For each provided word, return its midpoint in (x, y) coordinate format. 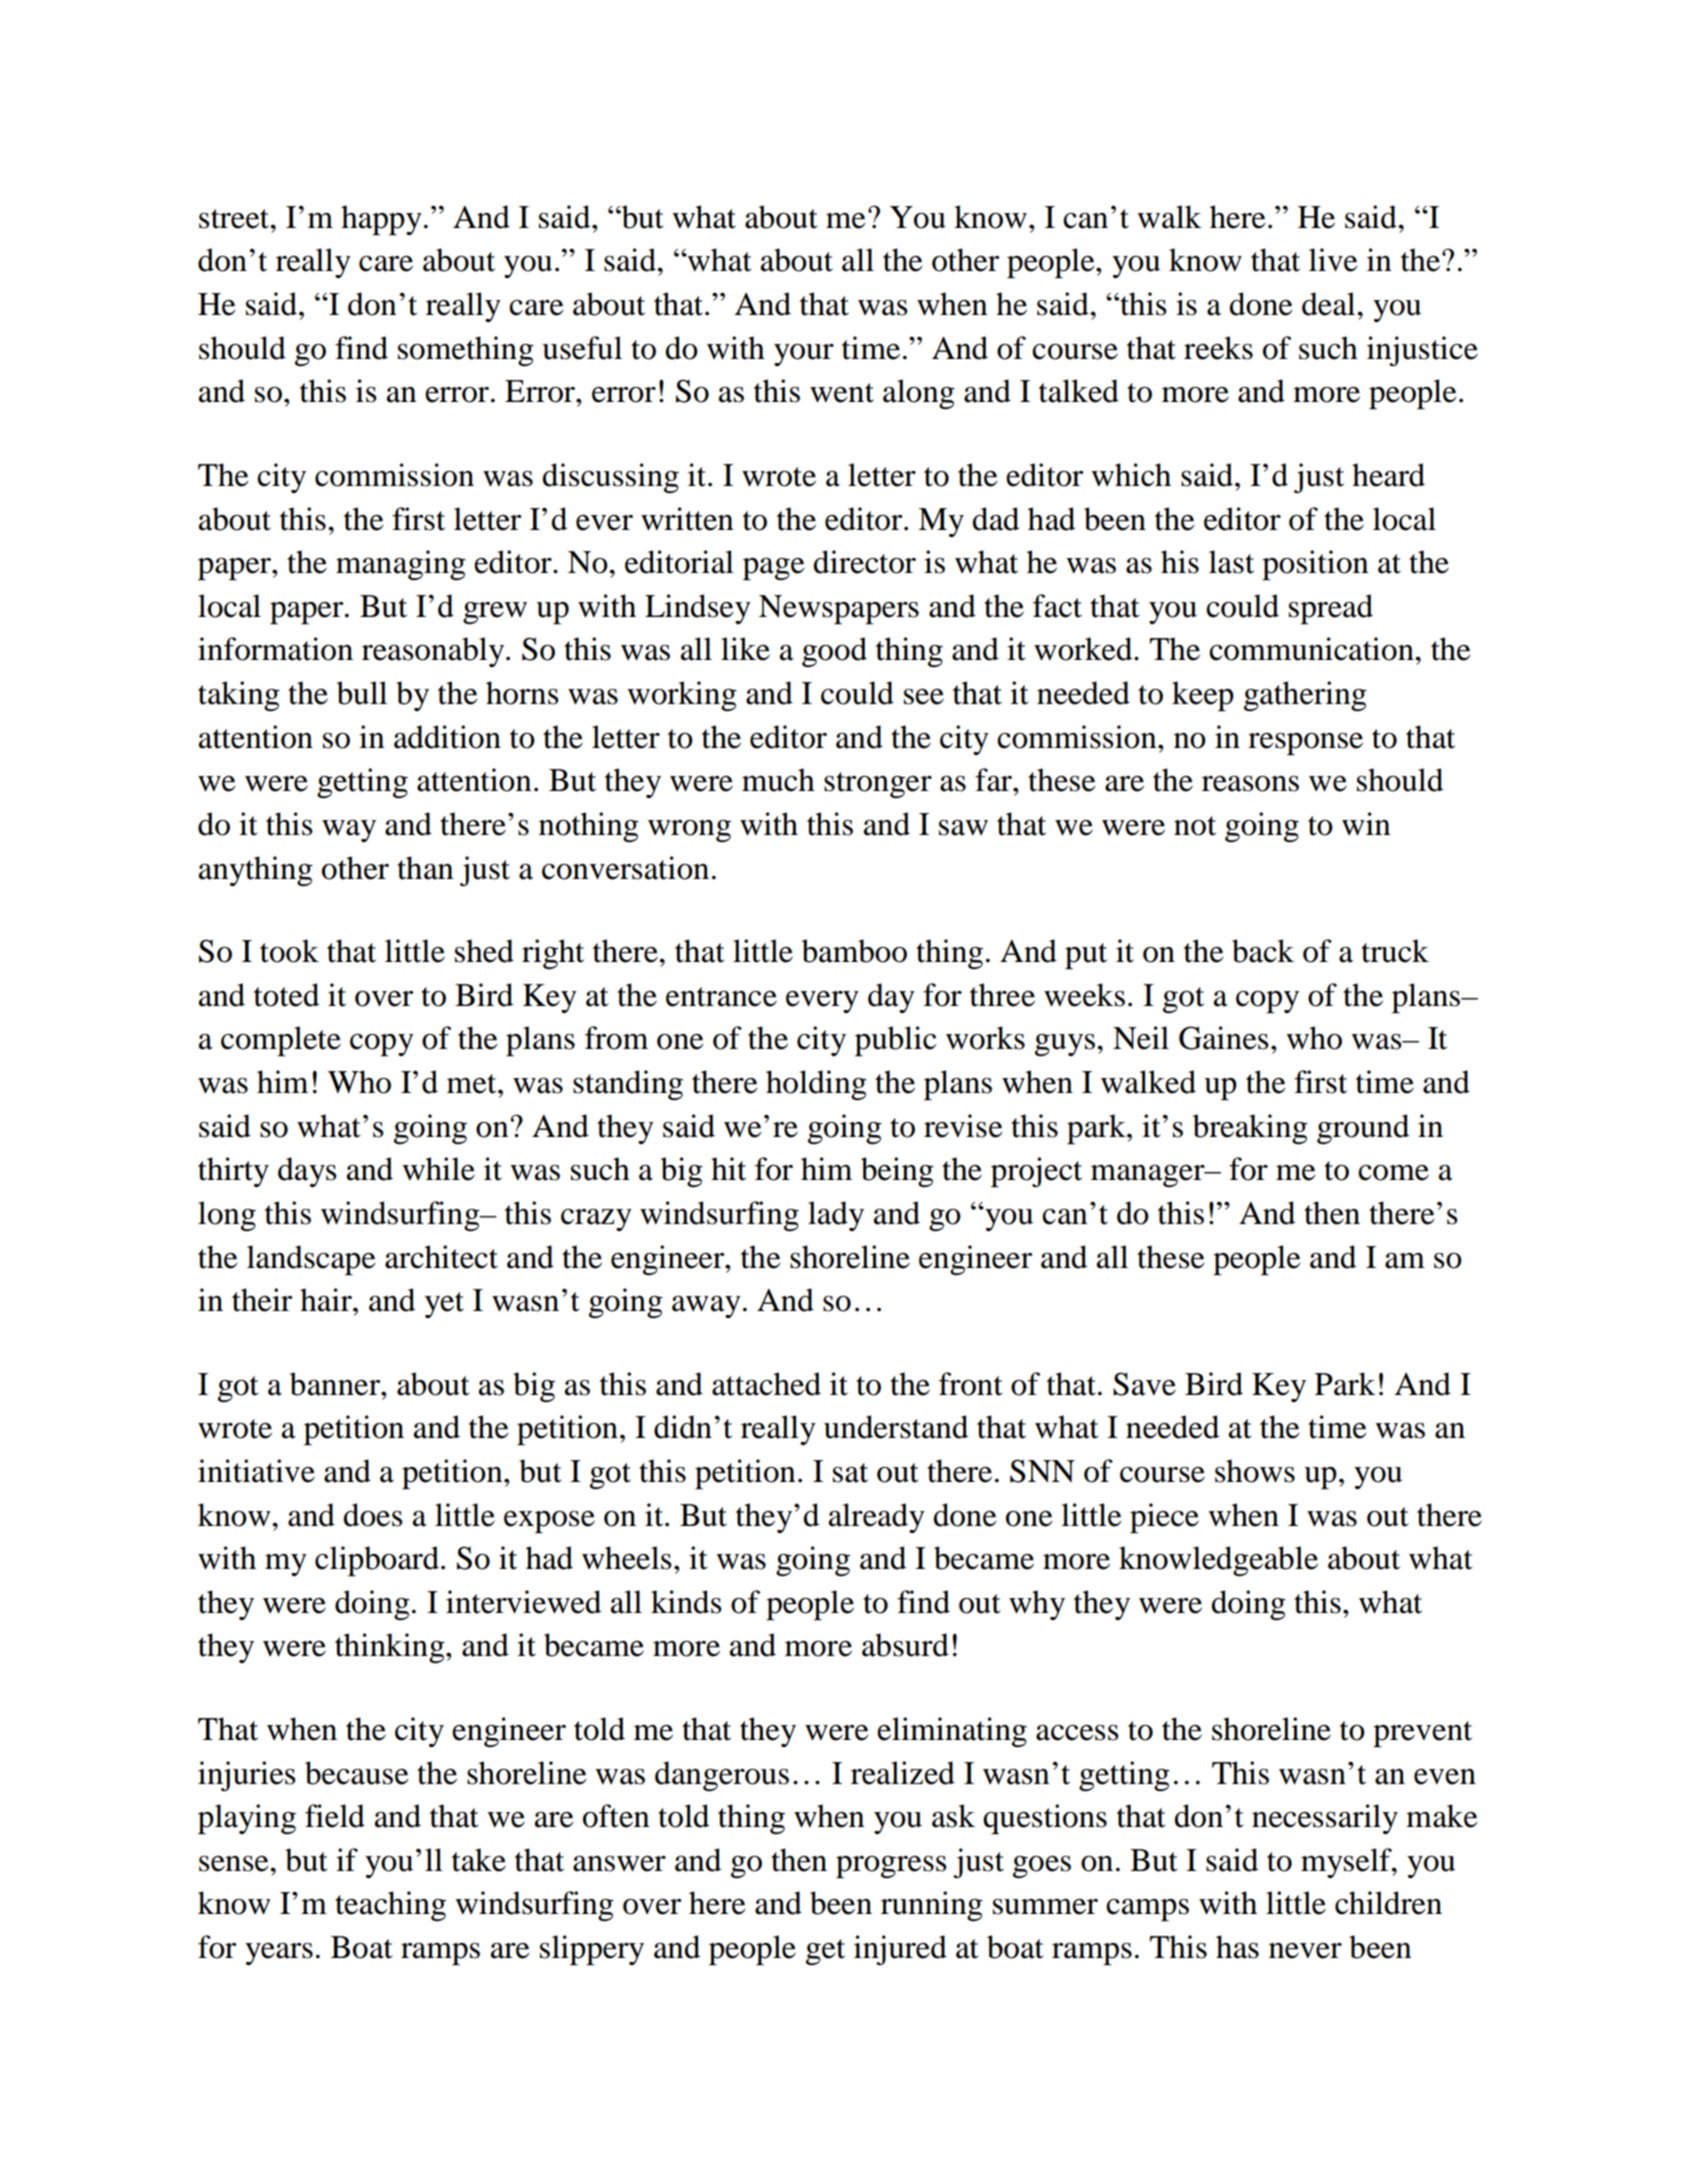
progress (891, 1867)
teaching (390, 1906)
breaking (1250, 1129)
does (373, 1515)
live (1333, 260)
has (1237, 1947)
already (877, 1518)
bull (362, 693)
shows (1255, 1471)
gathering (1305, 696)
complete (281, 1041)
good (834, 652)
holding (816, 1085)
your (804, 355)
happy (381, 220)
